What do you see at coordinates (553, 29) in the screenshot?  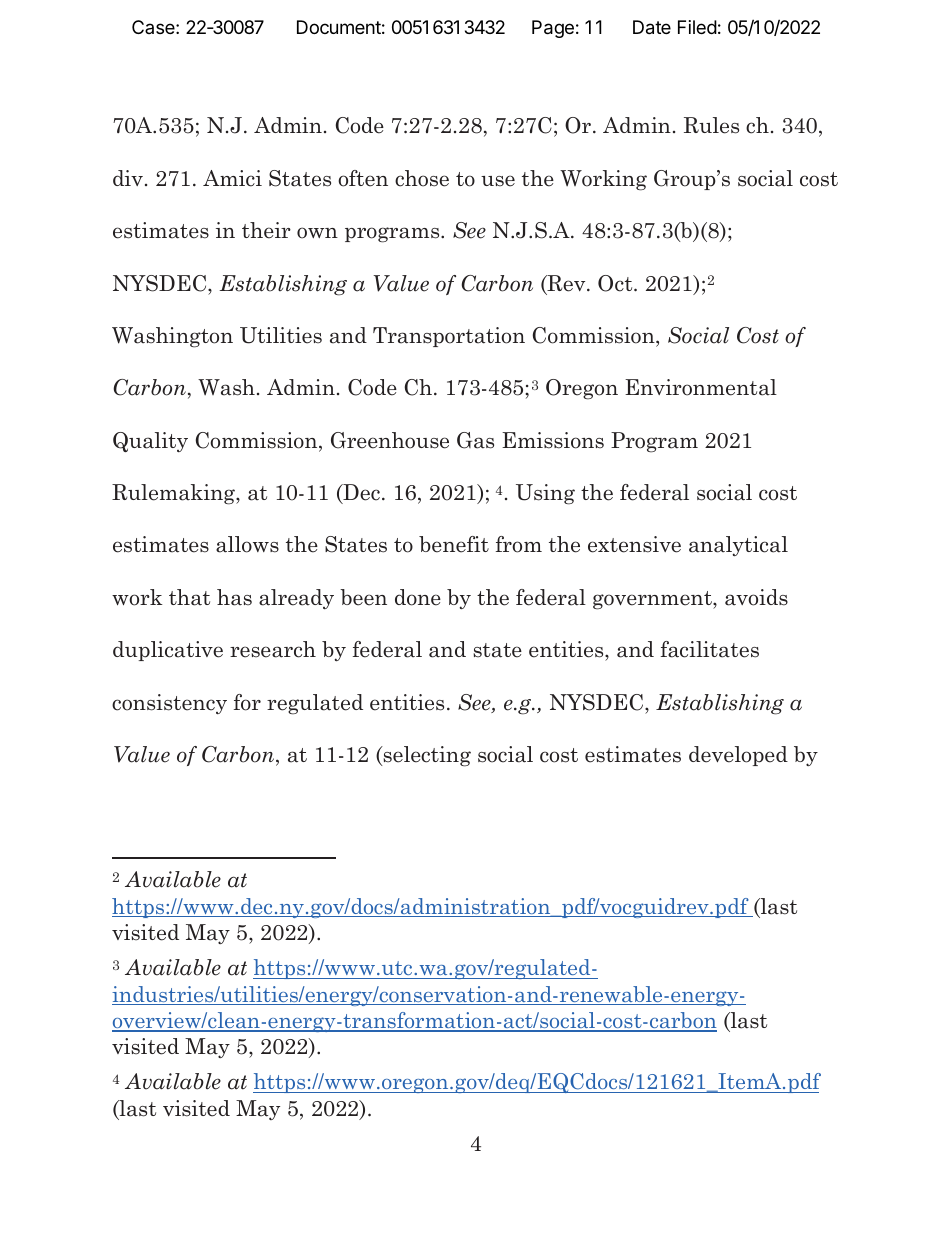 I see `Page` at bounding box center [553, 29].
